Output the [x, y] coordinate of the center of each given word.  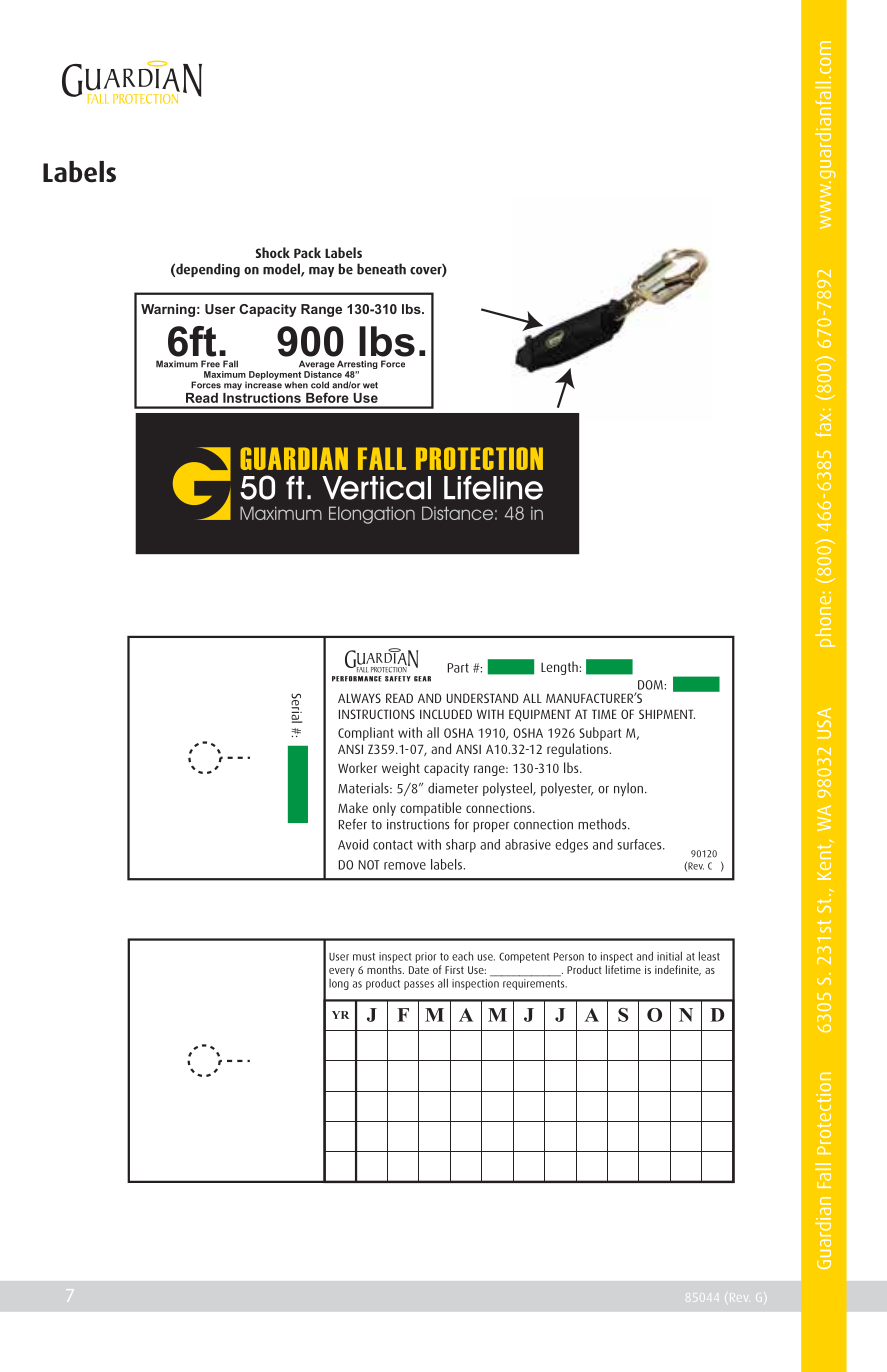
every [342, 972]
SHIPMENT [667, 714]
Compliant [366, 734]
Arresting [357, 366]
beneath [381, 269]
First [454, 970]
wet [370, 385]
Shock [273, 252]
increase [263, 384]
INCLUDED [446, 714]
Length [559, 668]
